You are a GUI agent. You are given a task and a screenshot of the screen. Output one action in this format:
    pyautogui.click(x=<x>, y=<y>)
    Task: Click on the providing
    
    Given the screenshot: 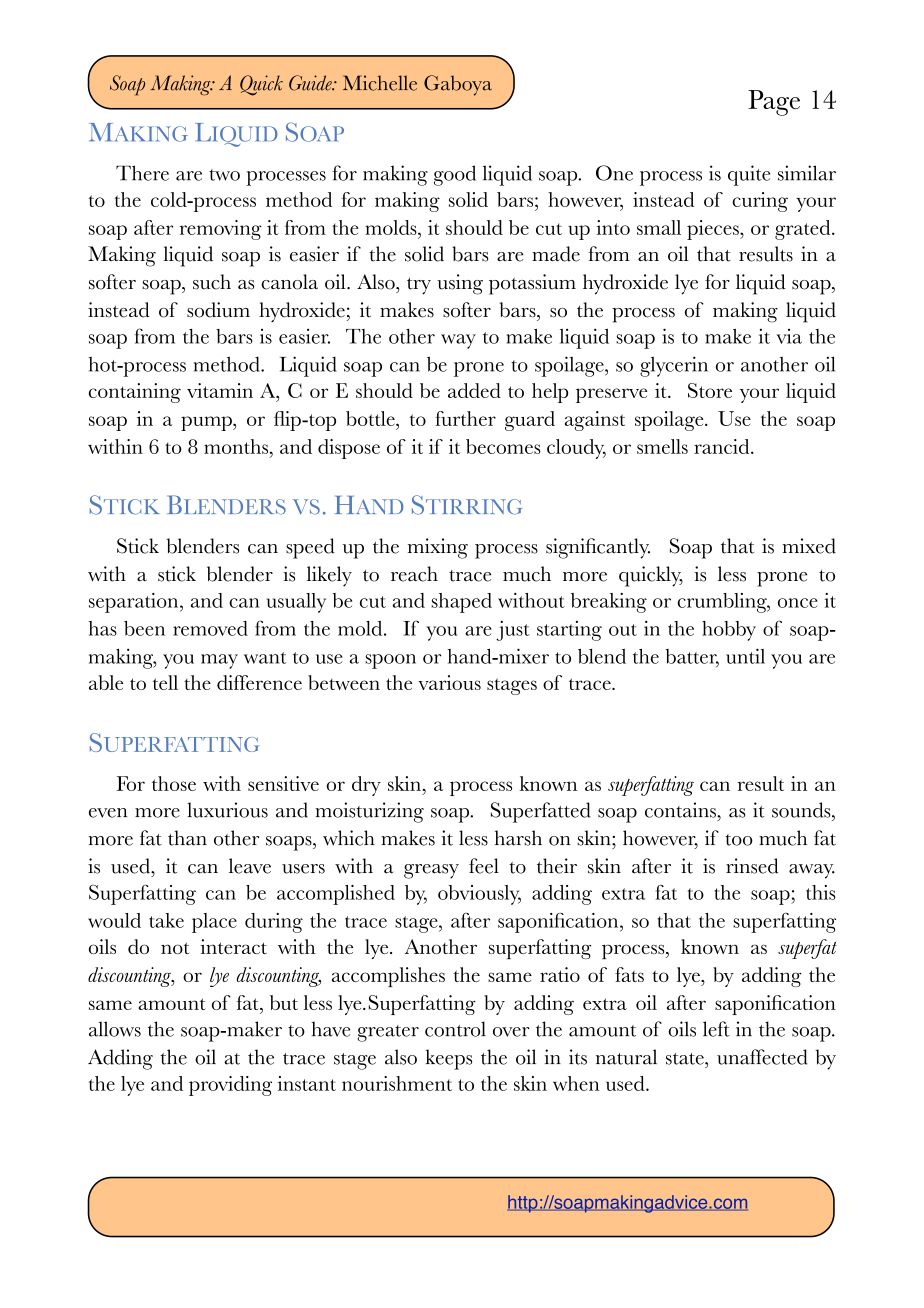 What is the action you would take?
    pyautogui.click(x=230, y=1086)
